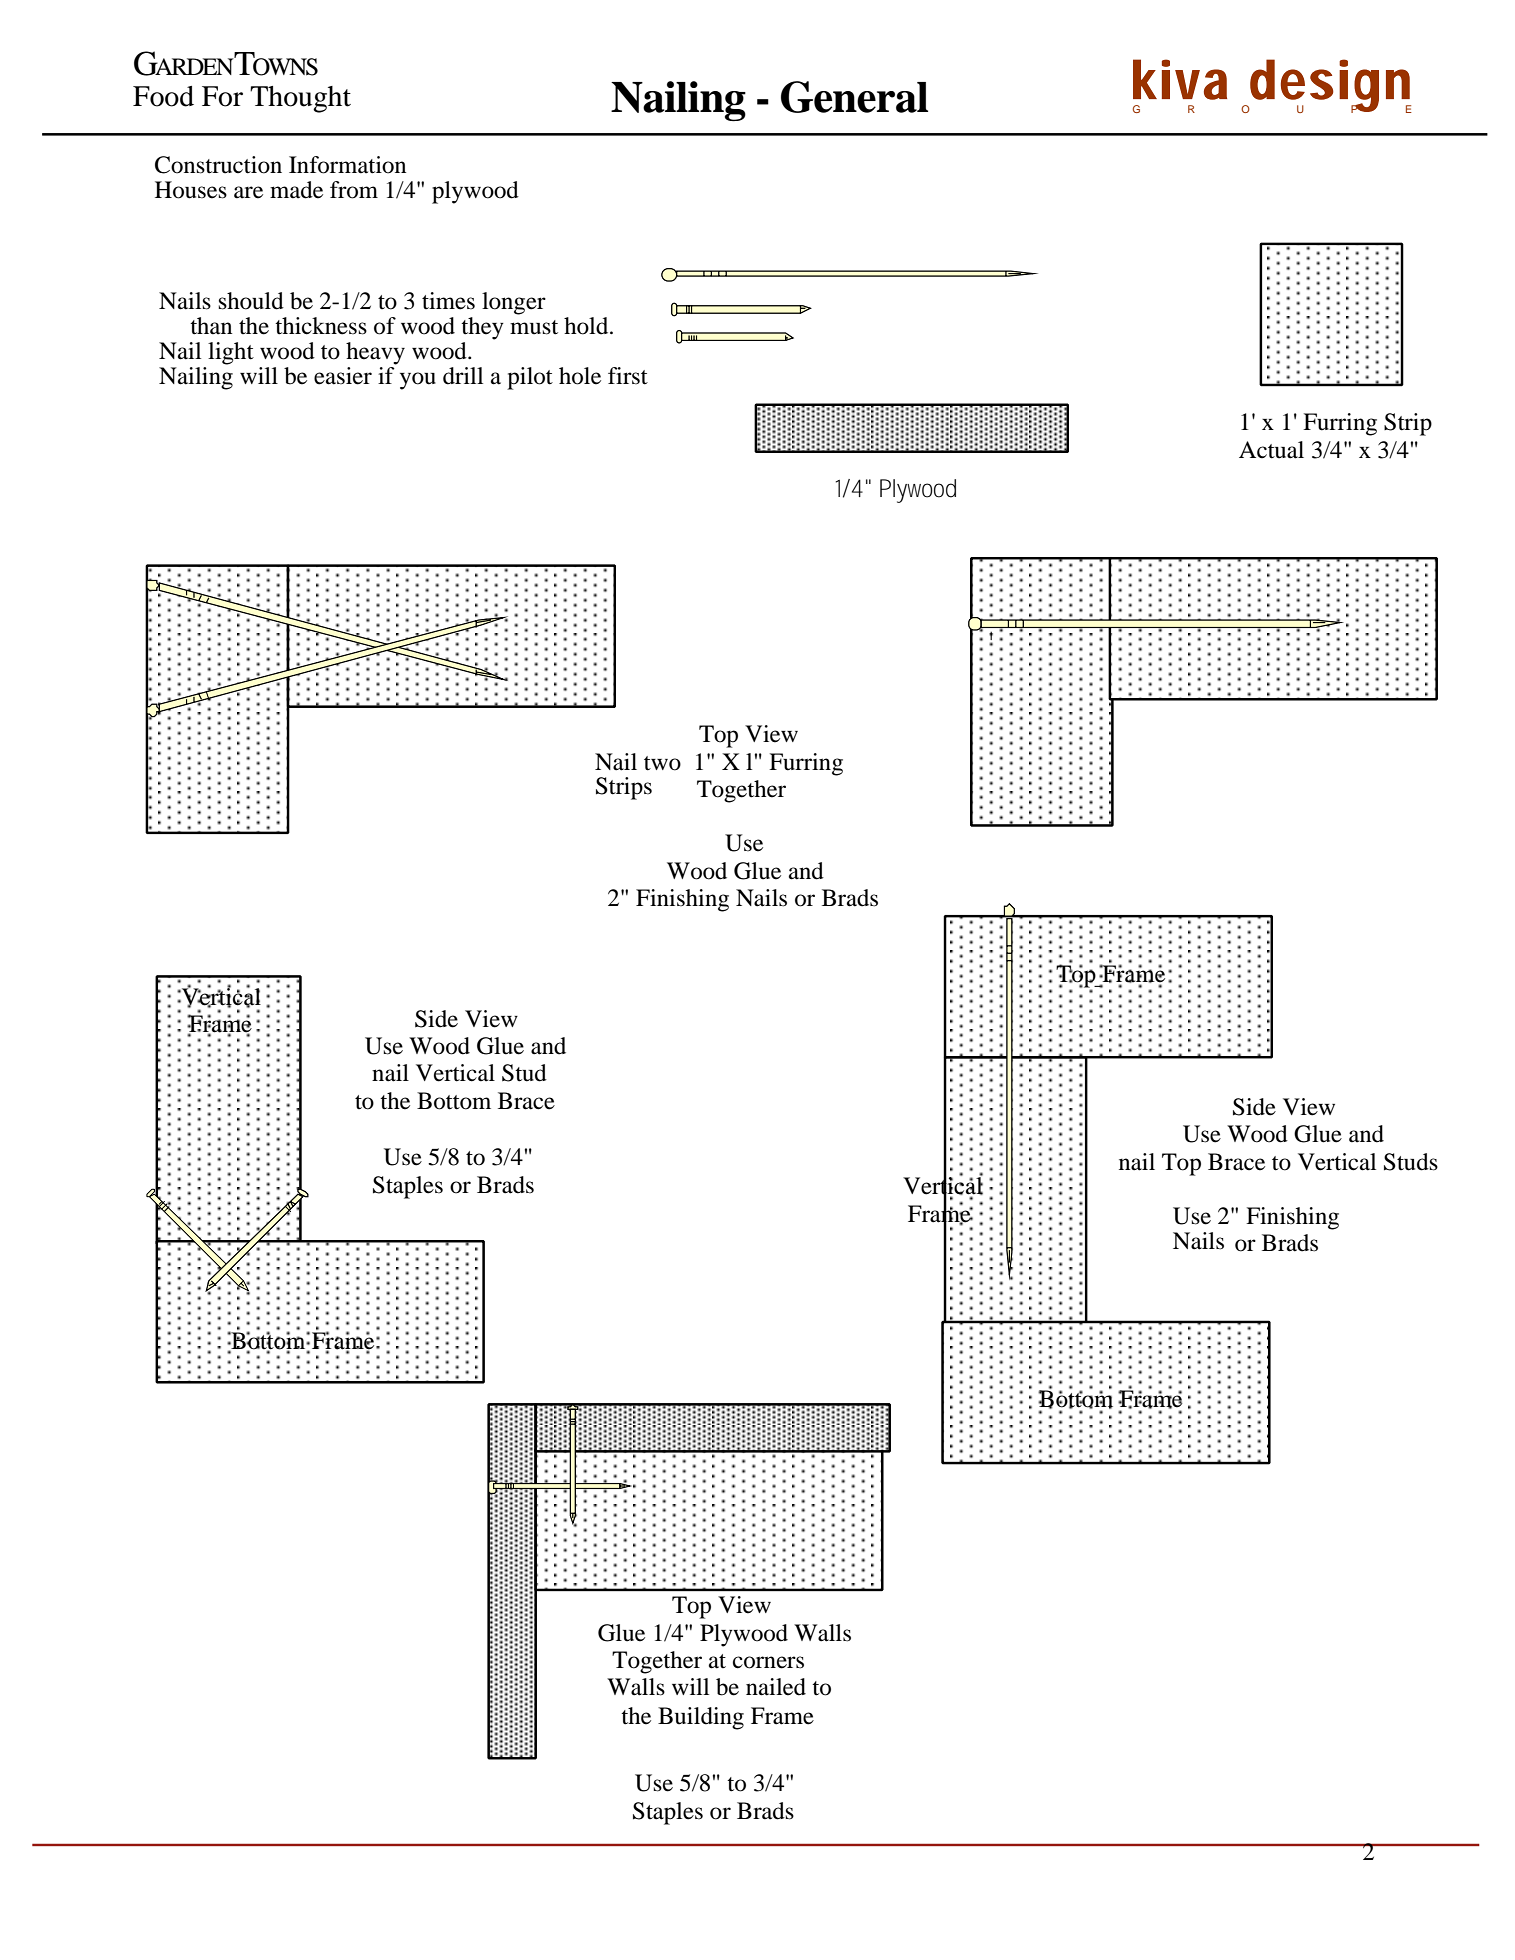  What do you see at coordinates (628, 376) in the screenshot?
I see `first` at bounding box center [628, 376].
